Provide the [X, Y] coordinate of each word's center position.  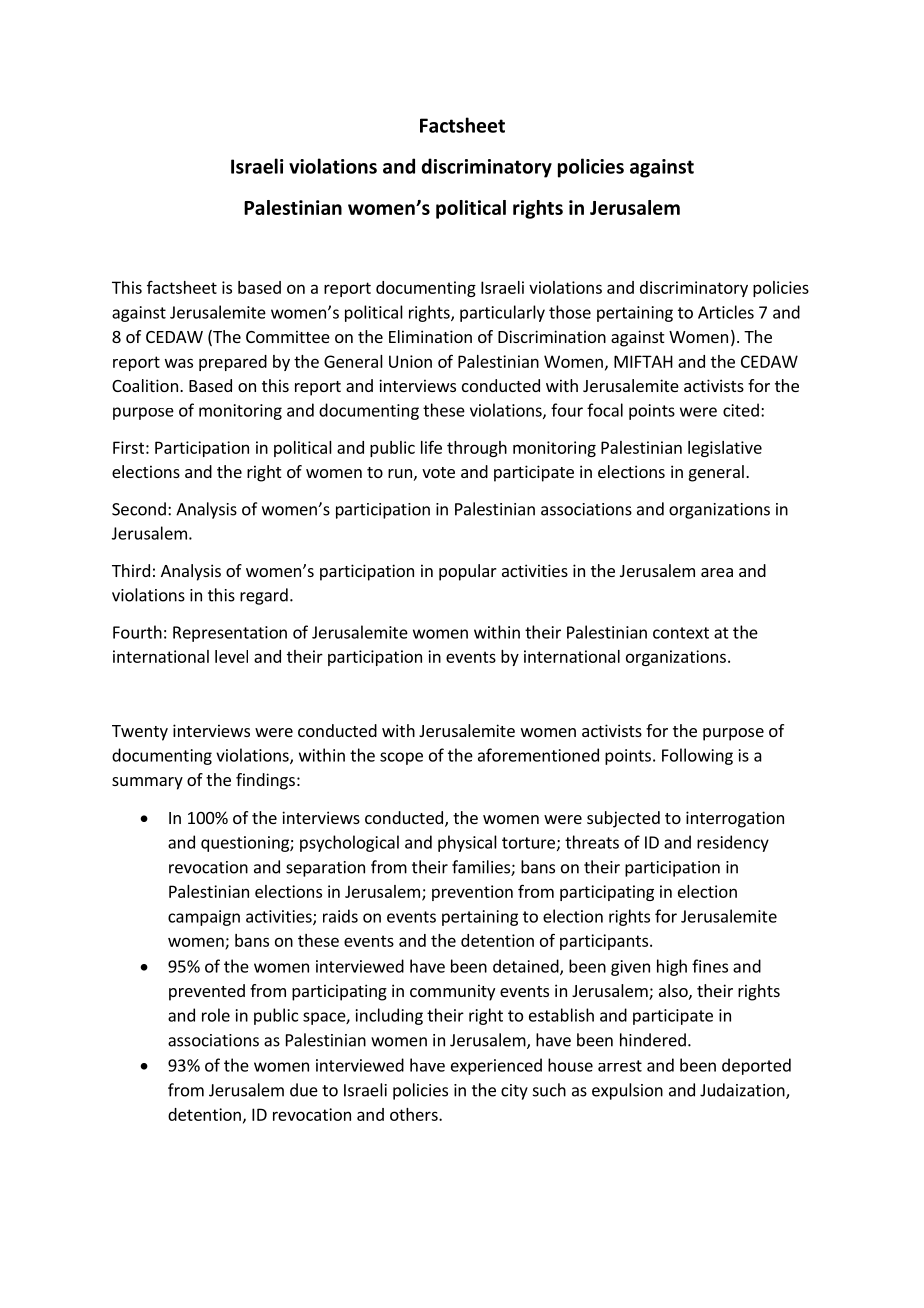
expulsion [627, 1091]
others [415, 1114]
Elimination [430, 336]
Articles [726, 312]
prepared [233, 363]
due [304, 1090]
